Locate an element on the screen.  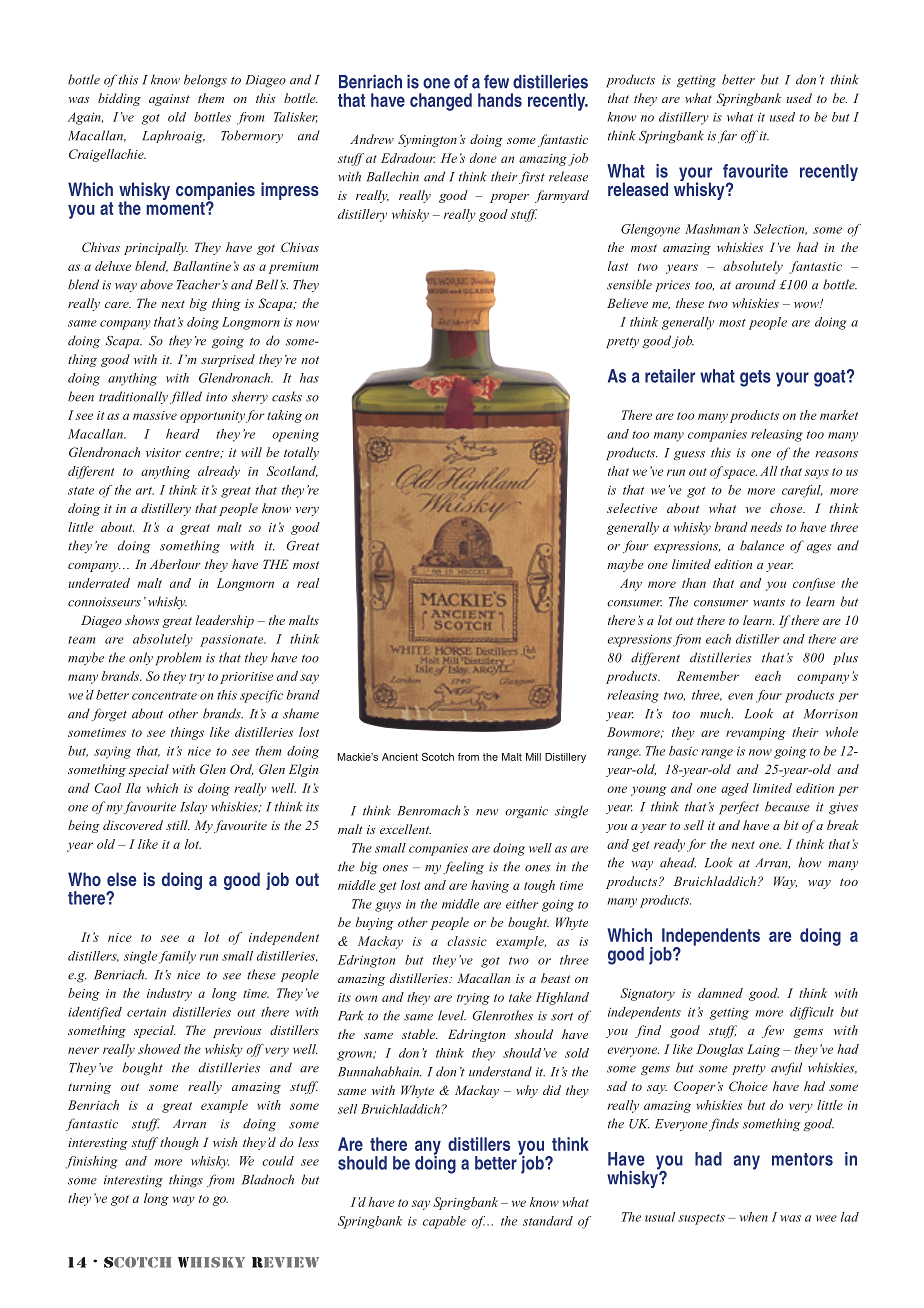
concentrate is located at coordinates (164, 696).
